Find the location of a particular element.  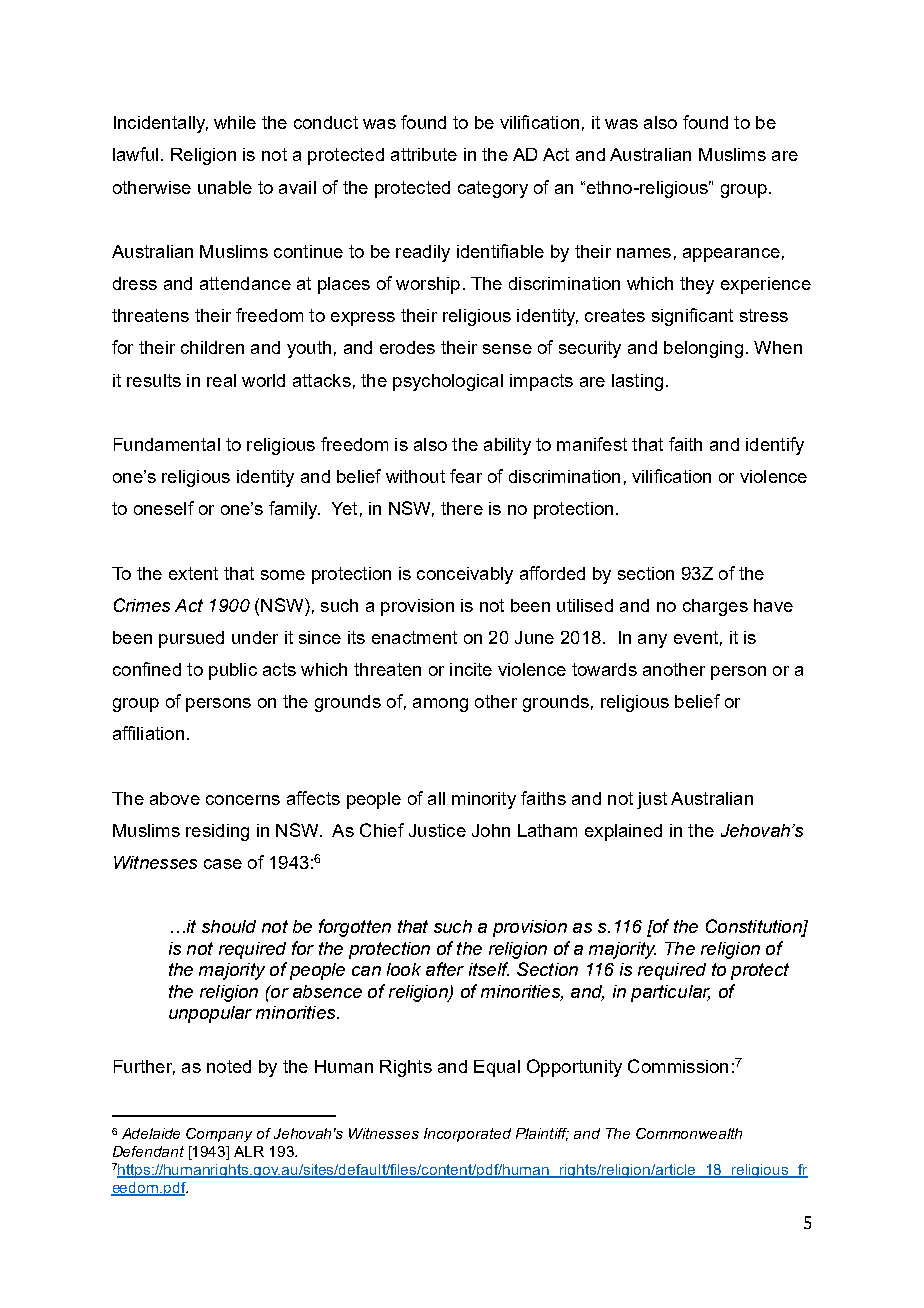

explained is located at coordinates (623, 832).
